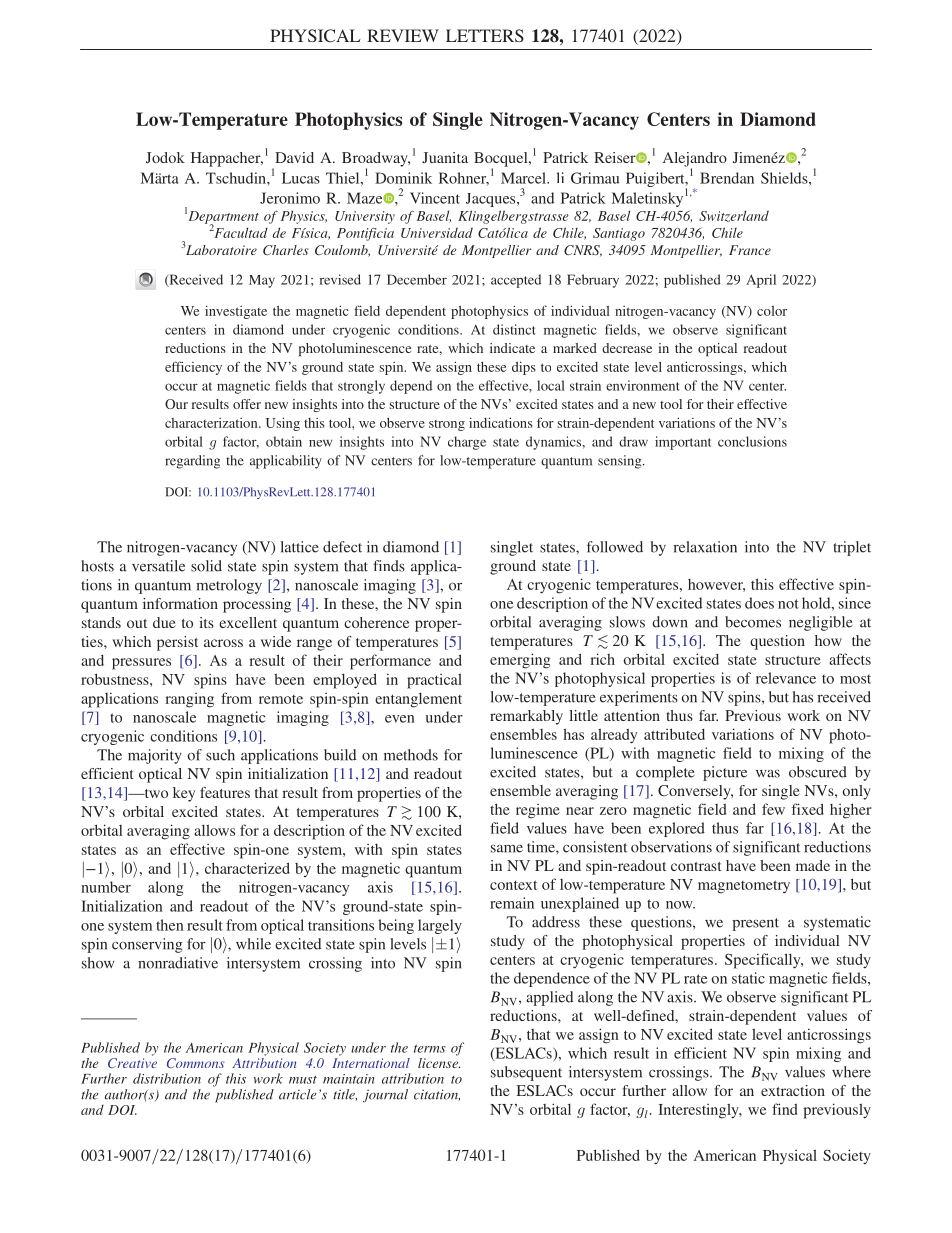 Image resolution: width=952 pixels, height=1233 pixels. Describe the element at coordinates (752, 441) in the screenshot. I see `conclusions` at that location.
